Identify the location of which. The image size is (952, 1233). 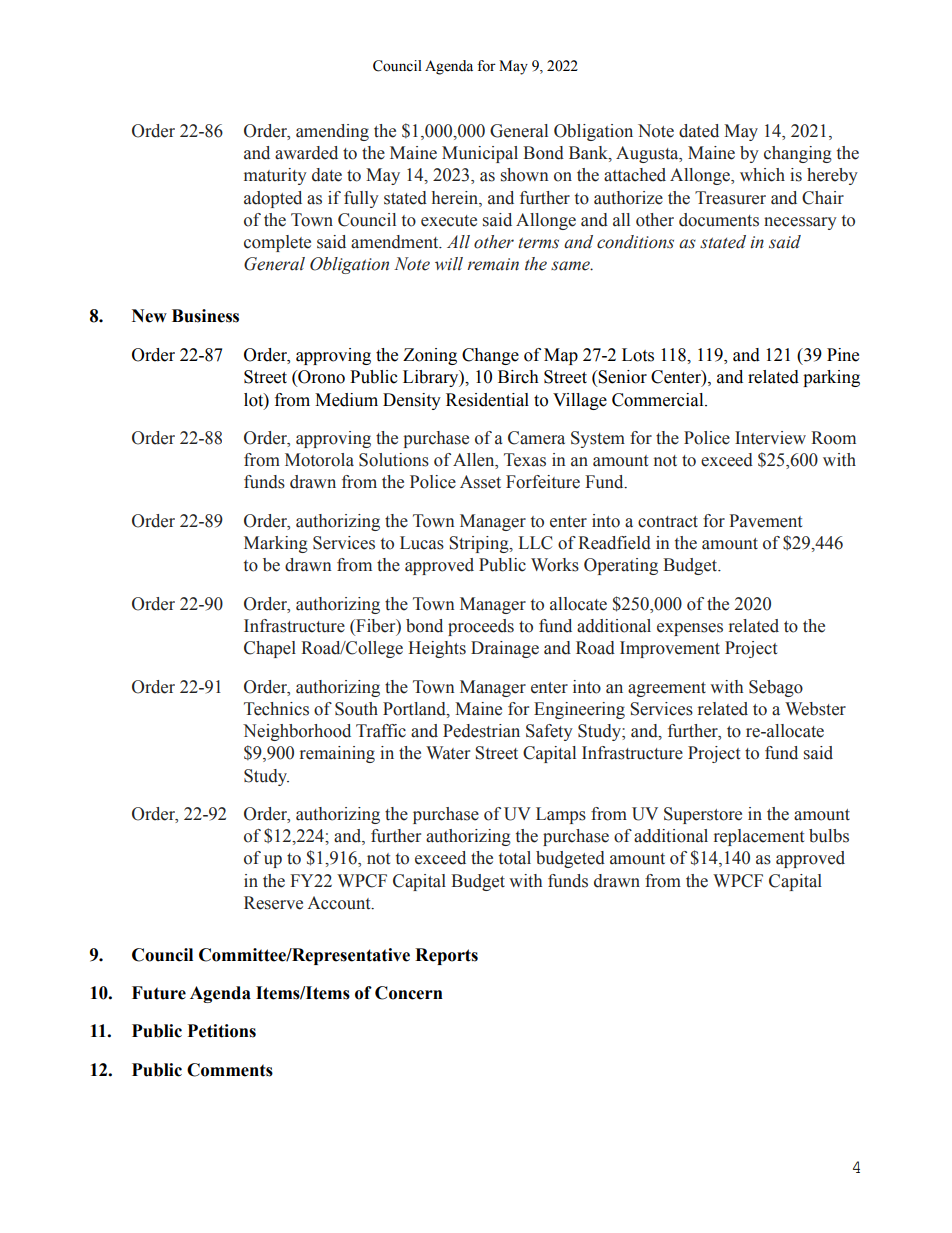
(762, 175).
